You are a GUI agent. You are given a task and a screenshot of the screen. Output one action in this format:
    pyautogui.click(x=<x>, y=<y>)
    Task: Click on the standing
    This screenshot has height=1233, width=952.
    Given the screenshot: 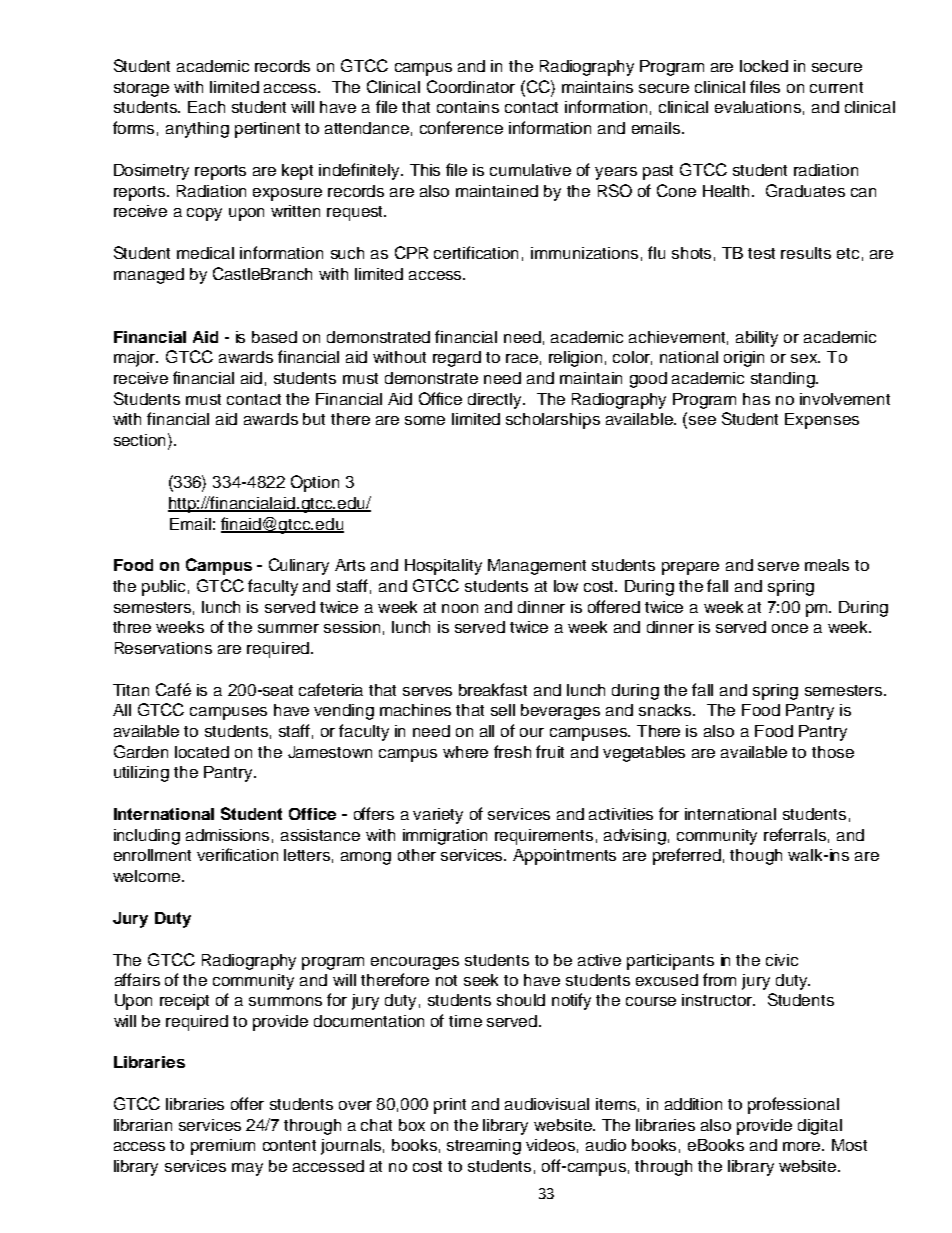 What is the action you would take?
    pyautogui.click(x=784, y=380)
